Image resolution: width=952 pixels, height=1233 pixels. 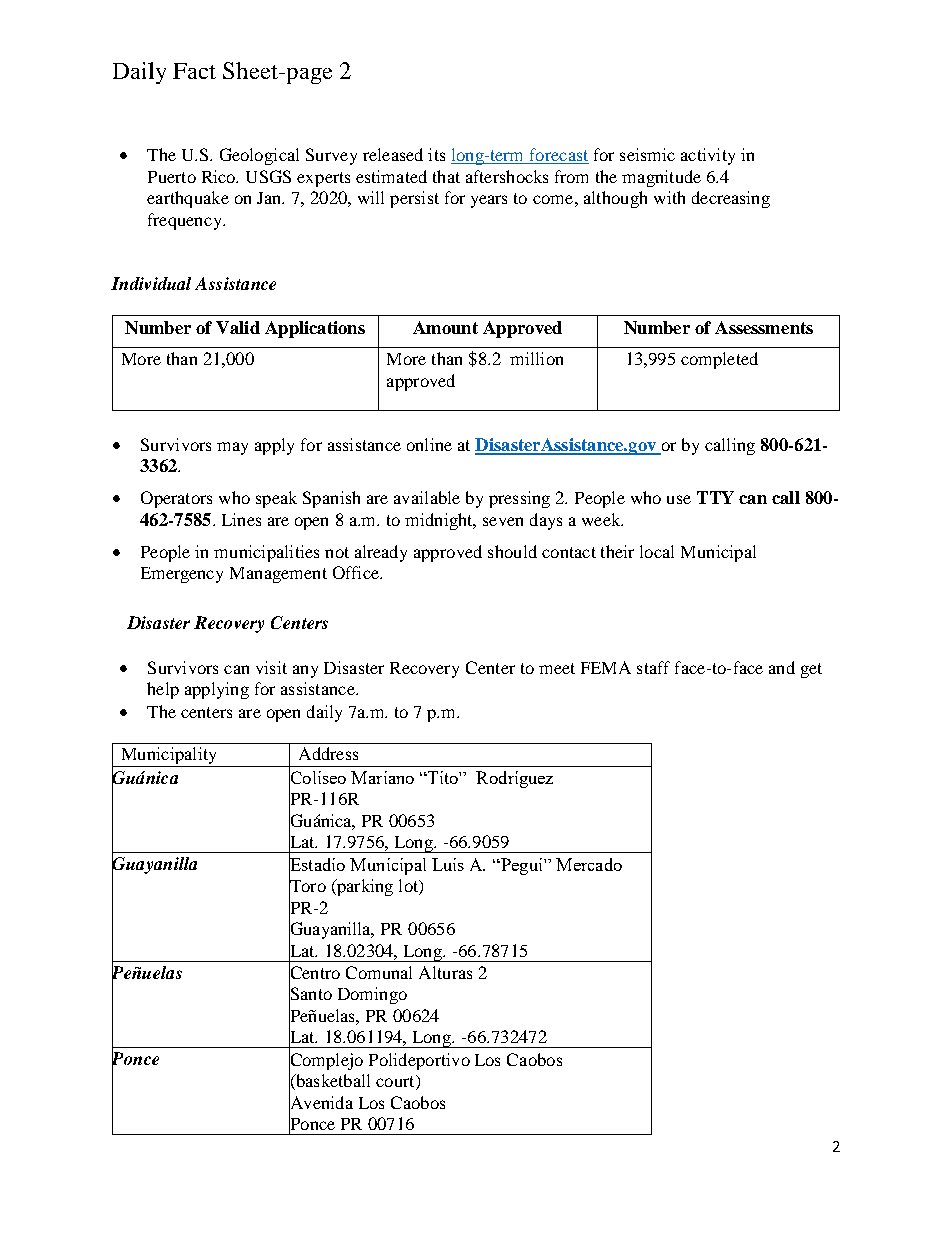 I want to click on local, so click(x=657, y=551).
